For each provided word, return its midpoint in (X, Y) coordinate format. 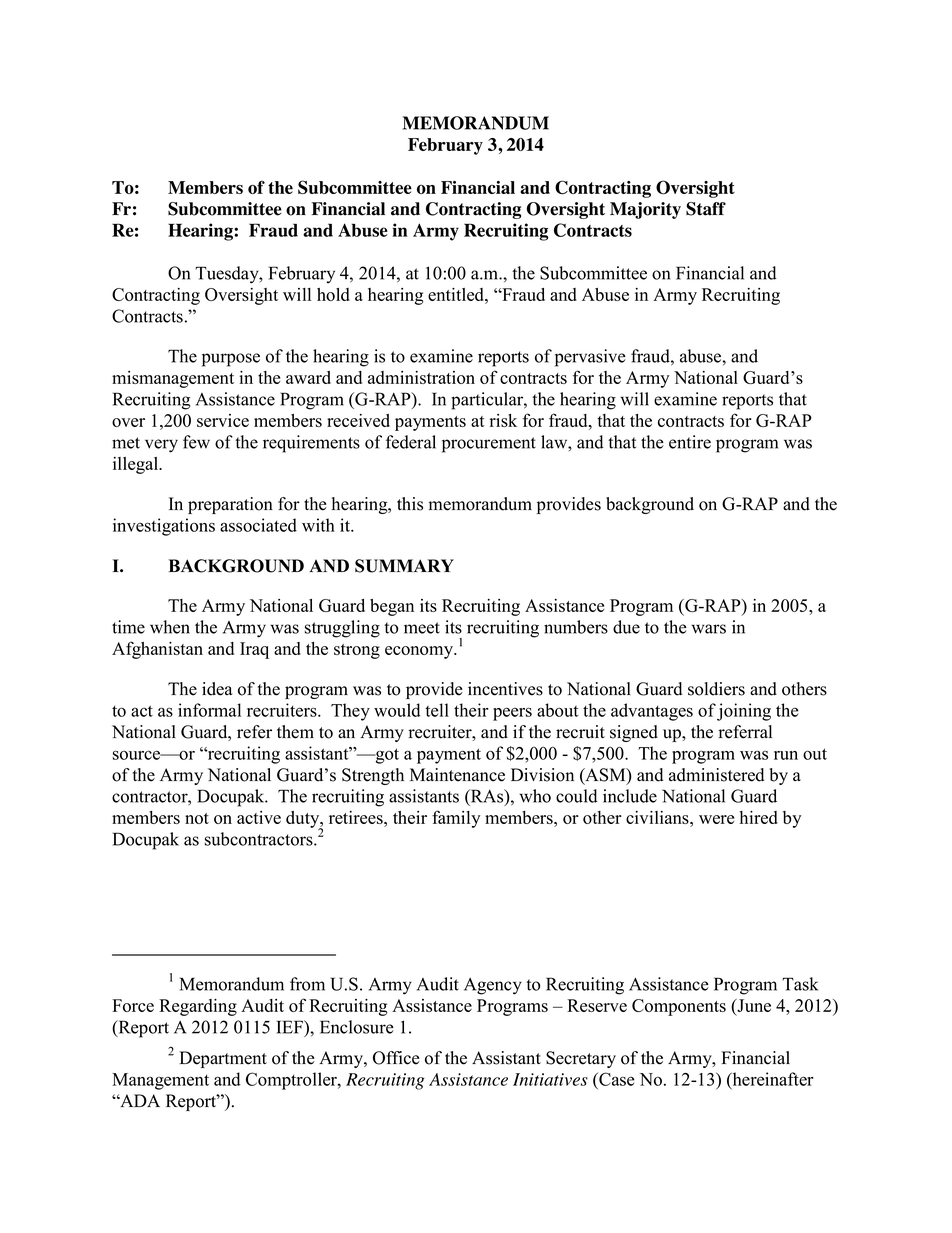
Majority (645, 210)
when (170, 627)
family (456, 819)
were (716, 819)
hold (333, 294)
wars (708, 629)
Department (223, 1059)
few (196, 442)
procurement (489, 445)
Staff (706, 209)
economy (420, 652)
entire (690, 442)
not (197, 818)
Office (396, 1058)
